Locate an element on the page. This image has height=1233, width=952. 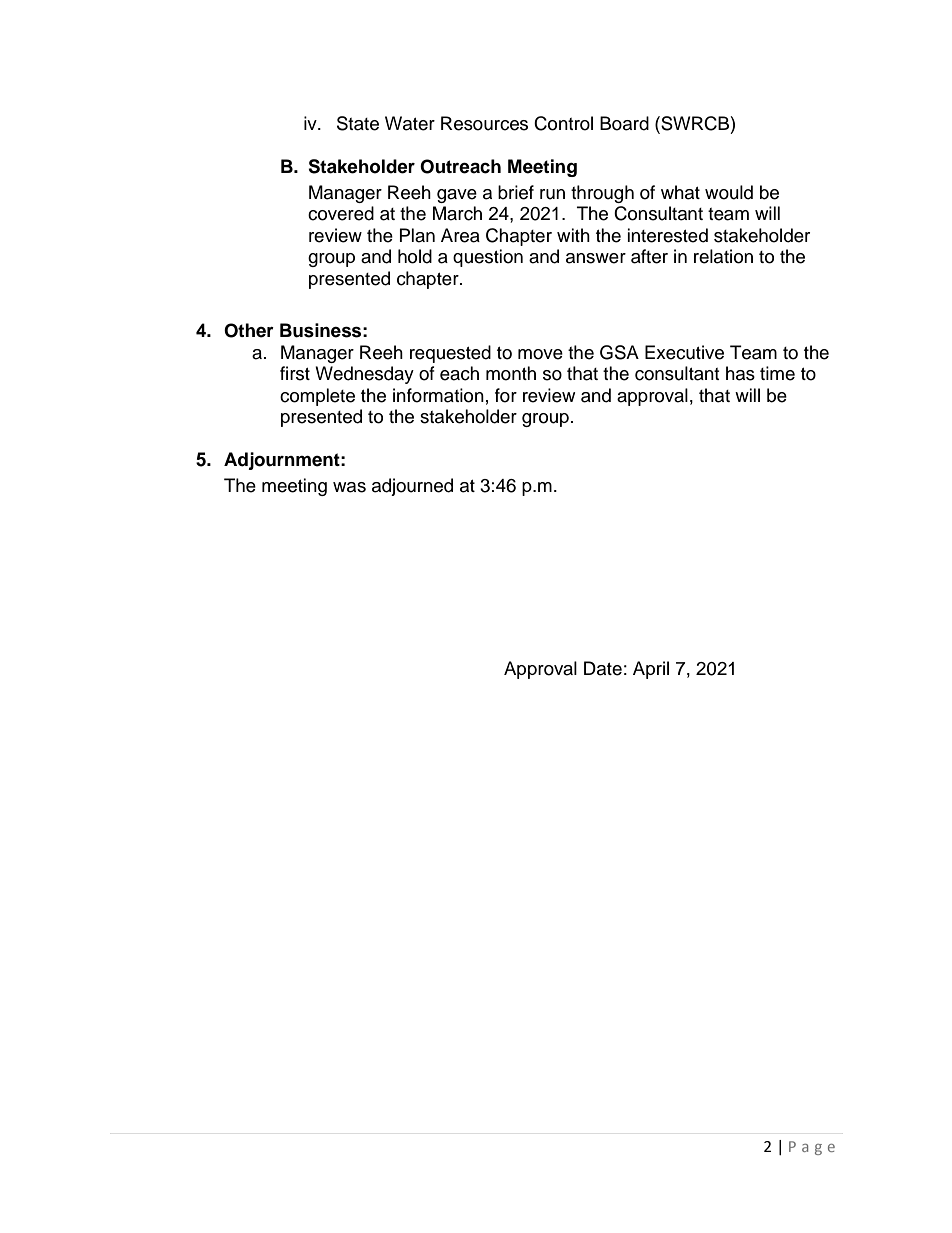
has is located at coordinates (740, 373).
